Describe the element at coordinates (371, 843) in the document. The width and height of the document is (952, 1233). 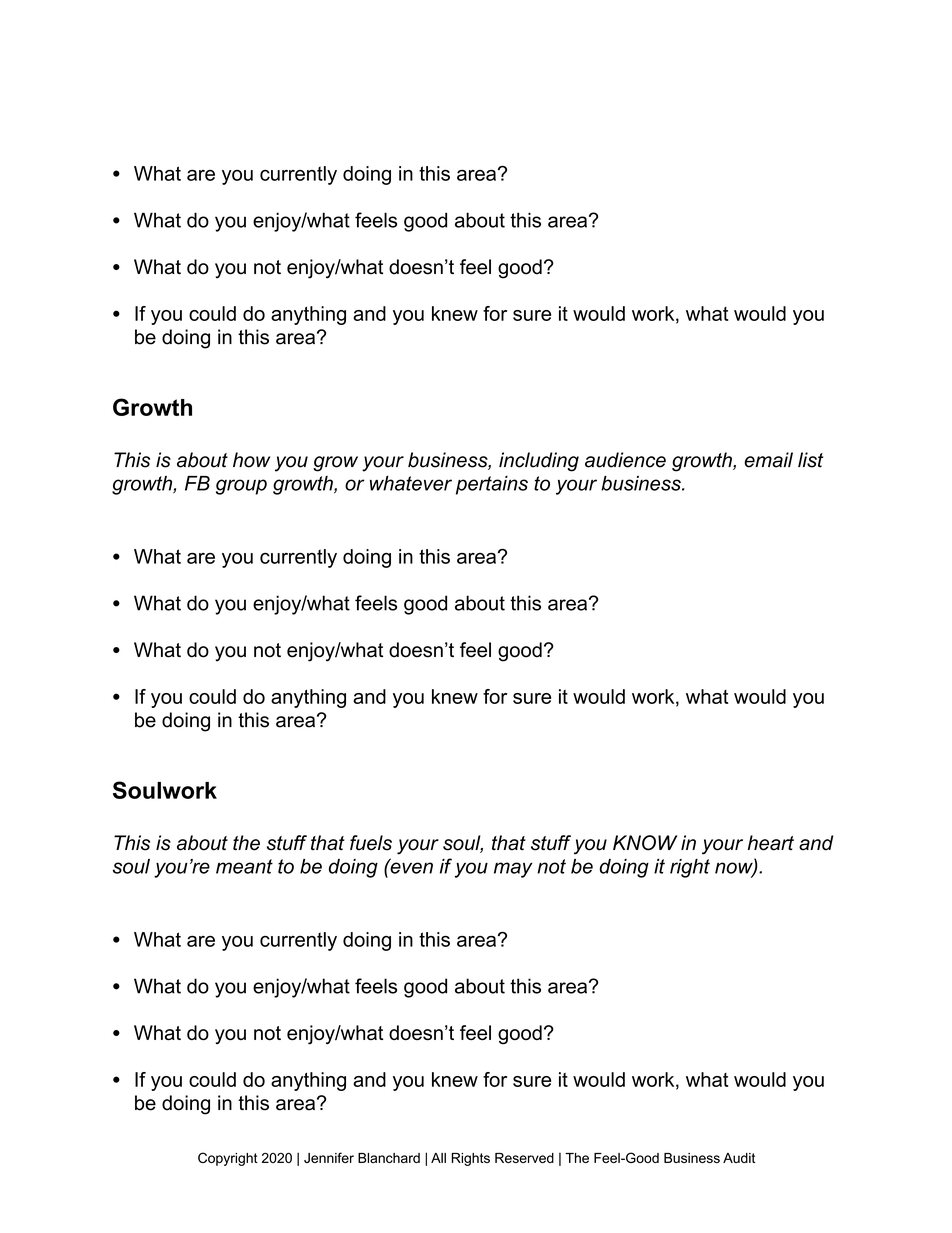
I see `fuels` at that location.
